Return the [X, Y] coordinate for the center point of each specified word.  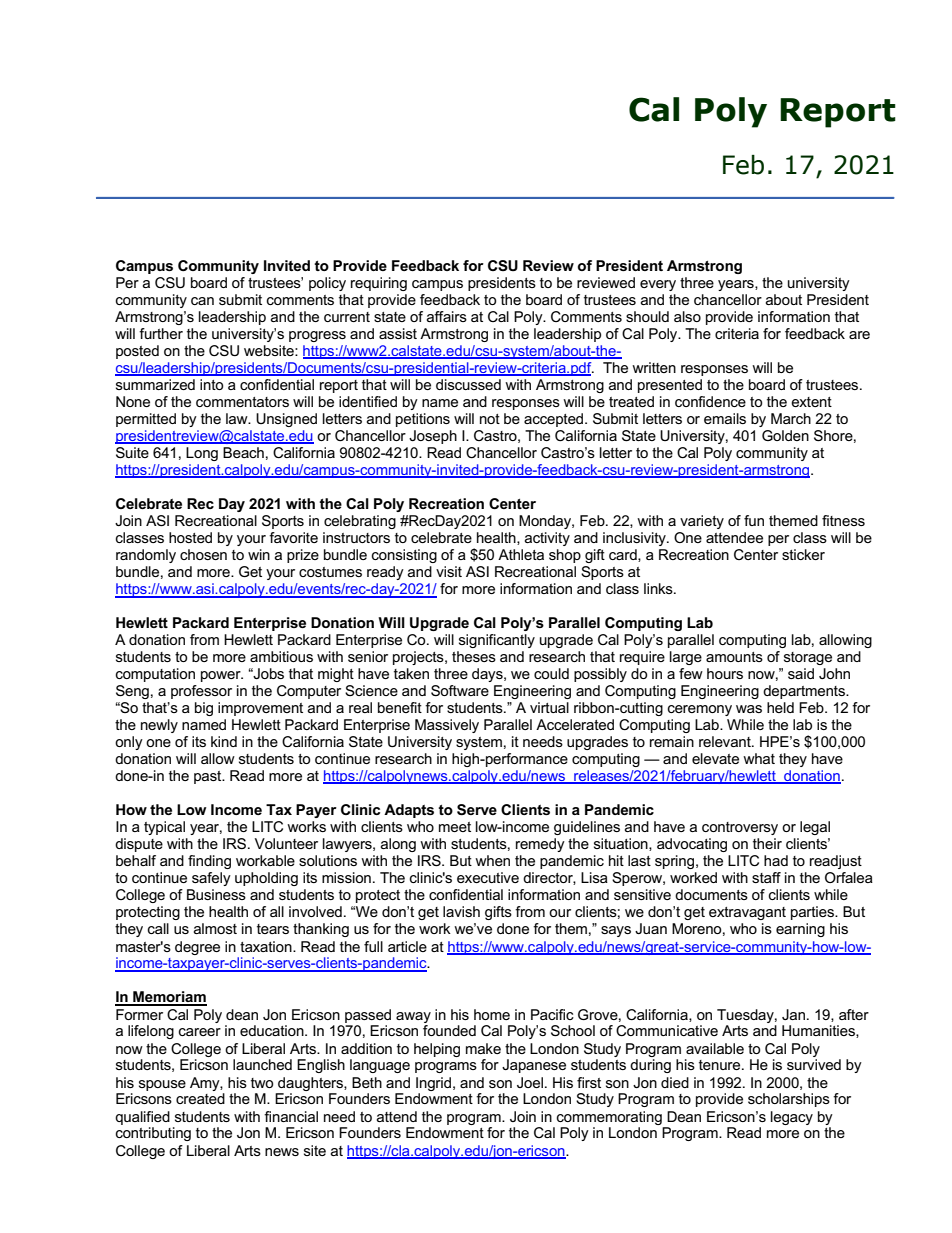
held [780, 707]
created [200, 1098]
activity [547, 539]
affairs [447, 316]
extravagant [747, 913]
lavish [461, 911]
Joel [530, 1082]
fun [754, 520]
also [687, 316]
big [204, 709]
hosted [190, 537]
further [161, 333]
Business [216, 894]
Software [460, 690]
